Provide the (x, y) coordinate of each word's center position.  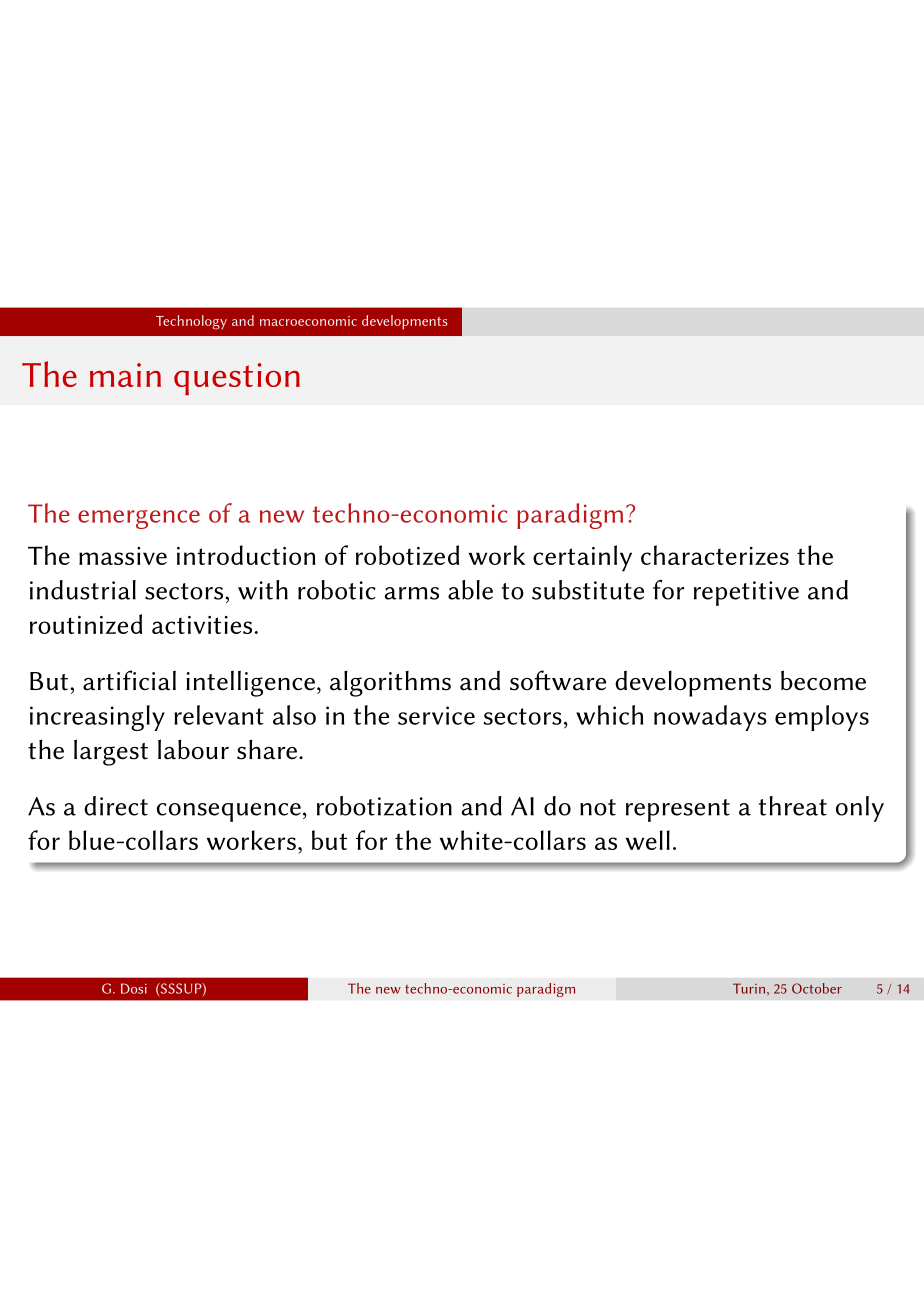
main (125, 375)
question (237, 379)
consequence (229, 812)
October (817, 988)
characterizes (715, 555)
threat (792, 806)
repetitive (746, 593)
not (598, 807)
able (470, 590)
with (263, 590)
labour (193, 749)
